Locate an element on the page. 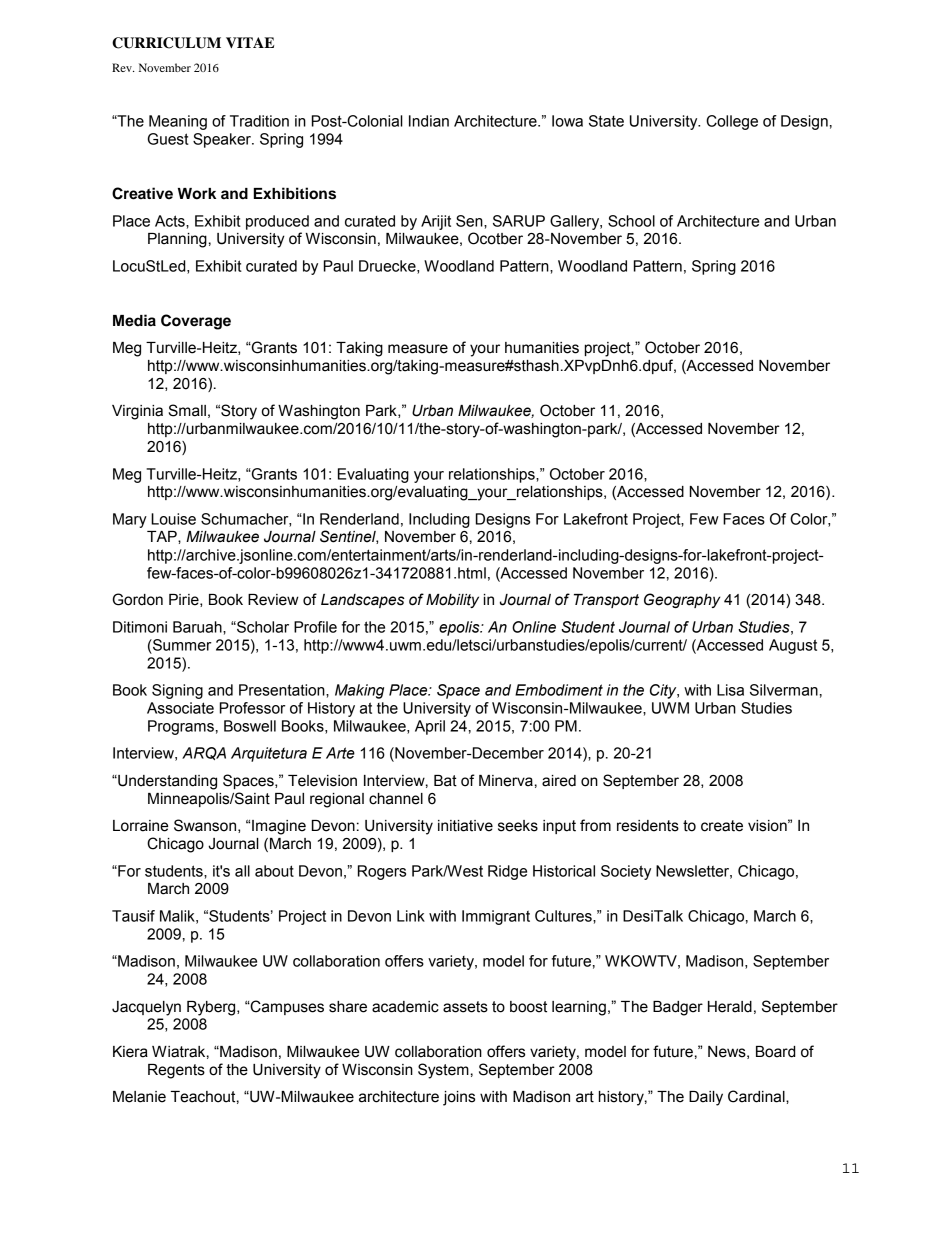  Indian is located at coordinates (429, 121).
